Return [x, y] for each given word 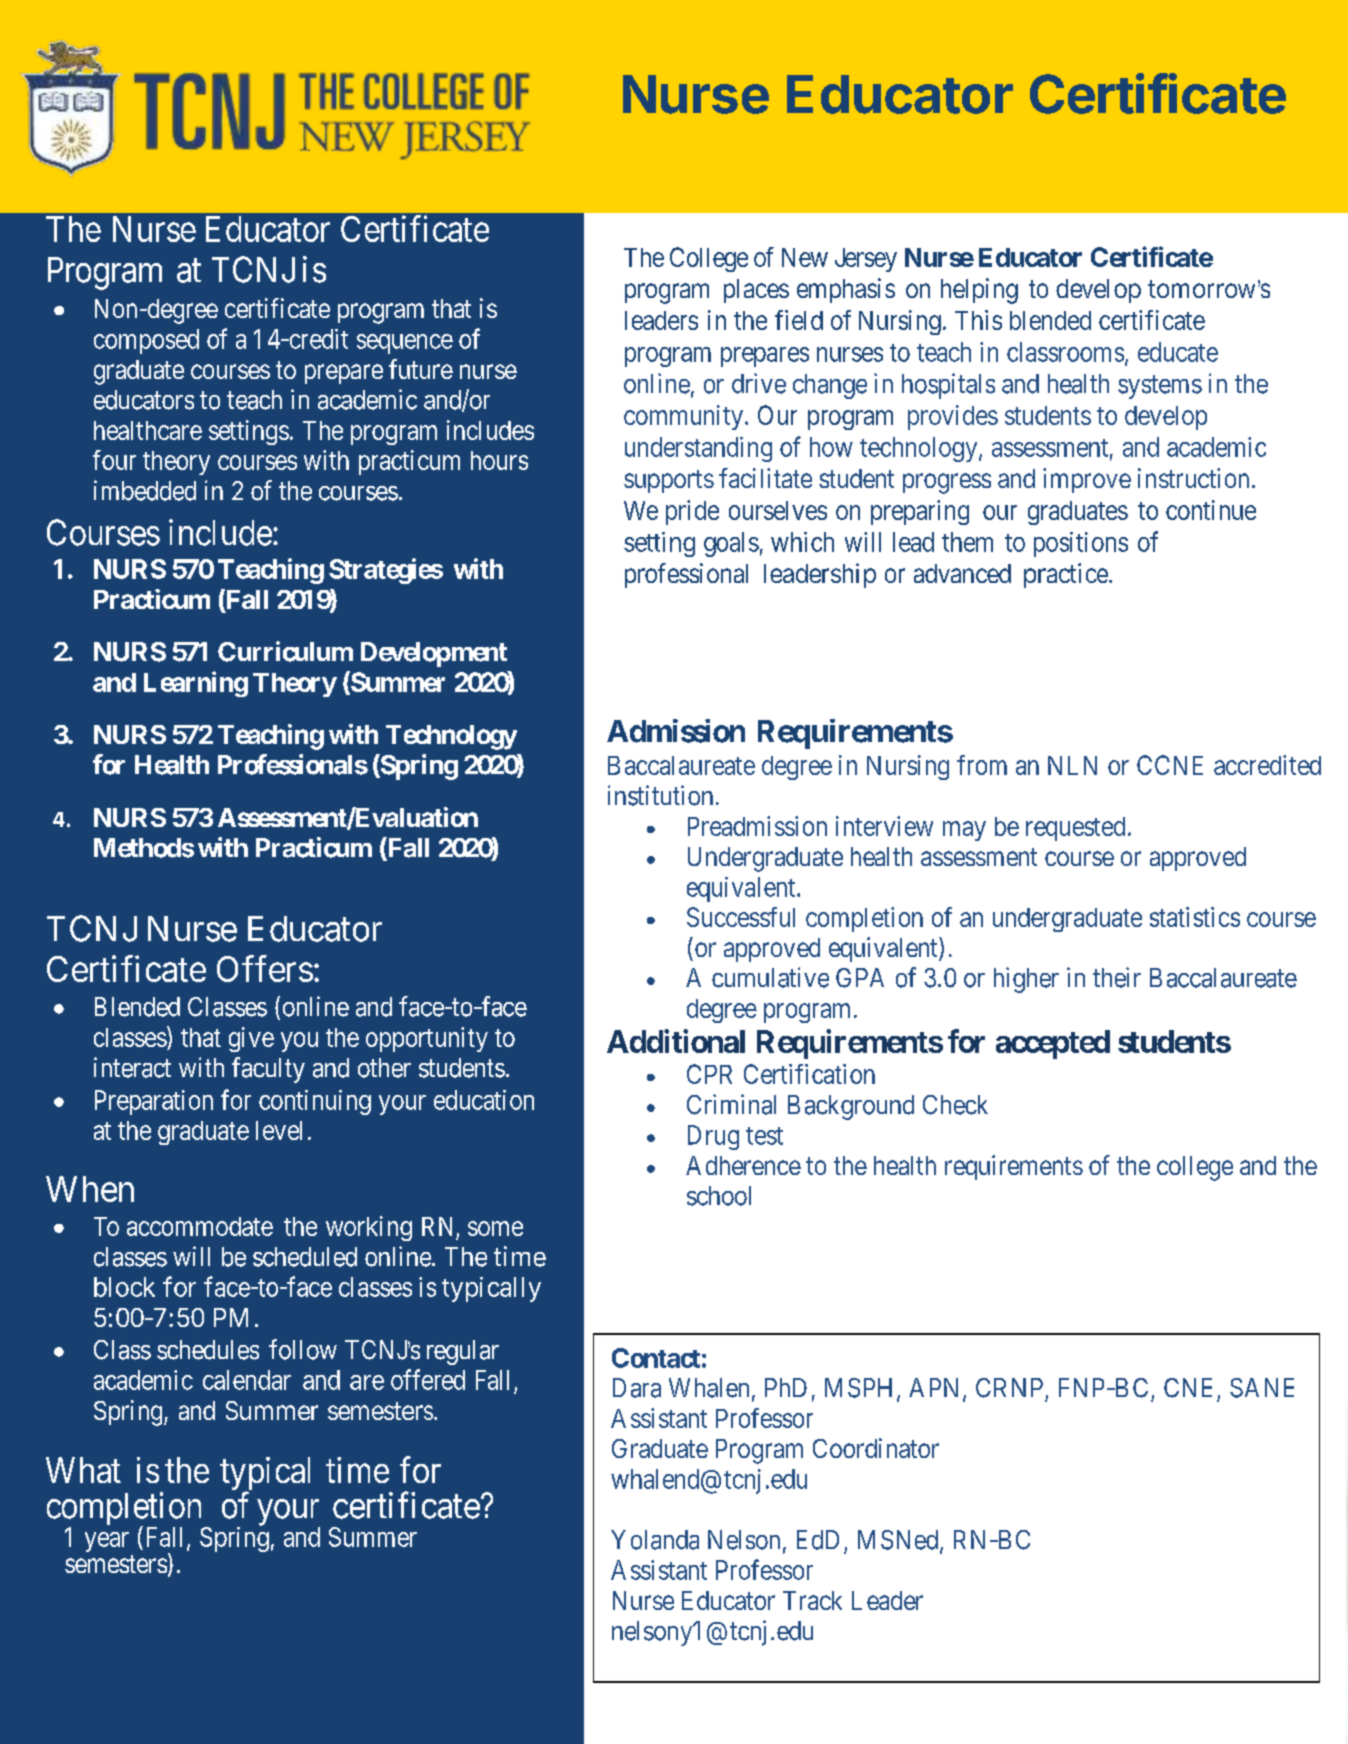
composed [146, 341]
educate [1178, 352]
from [982, 765]
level [279, 1130]
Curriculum [285, 651]
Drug [713, 1137]
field [799, 320]
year [107, 1542]
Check [955, 1105]
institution [660, 795]
